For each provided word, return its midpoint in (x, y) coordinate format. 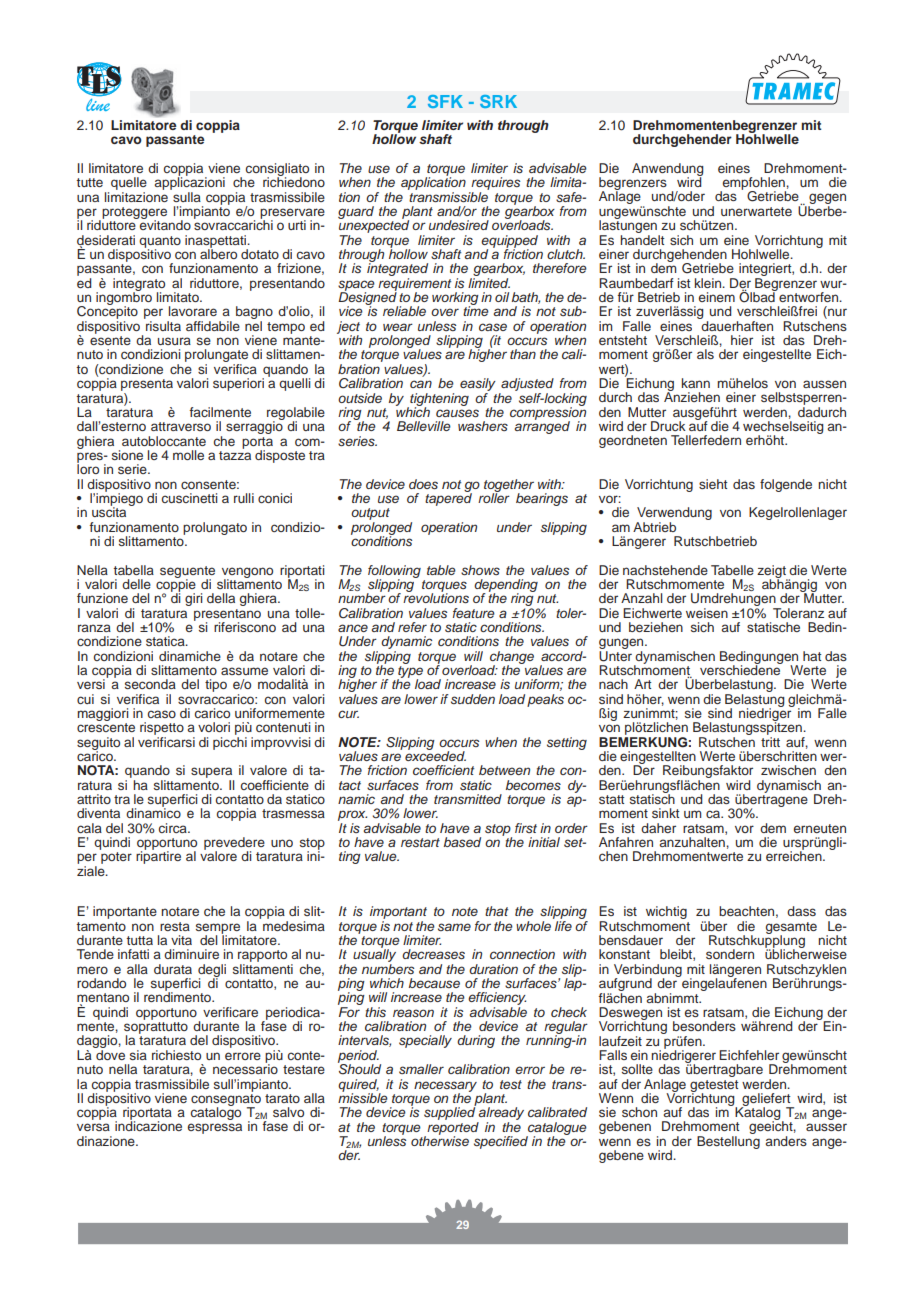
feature (474, 613)
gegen (827, 200)
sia (138, 1055)
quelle (129, 185)
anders (786, 1141)
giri (193, 599)
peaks (545, 700)
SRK (498, 101)
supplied (451, 1114)
